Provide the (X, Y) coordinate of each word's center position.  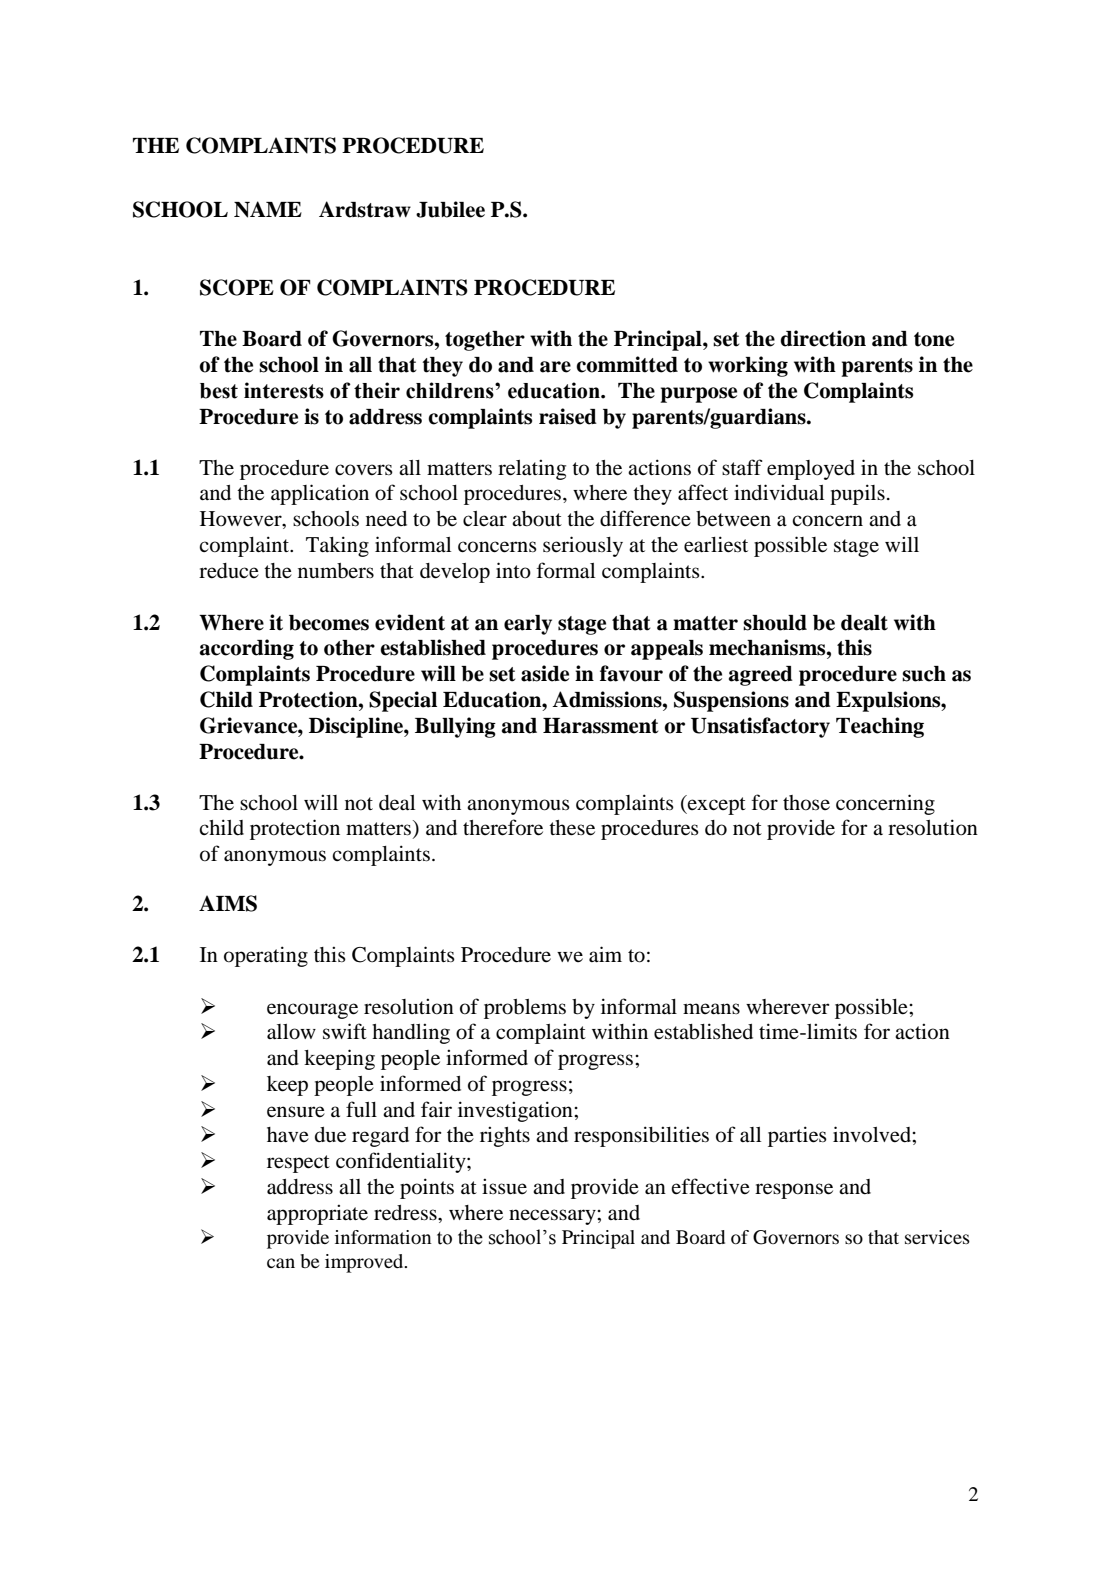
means (711, 1008)
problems (525, 1009)
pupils (857, 494)
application (320, 494)
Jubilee (450, 209)
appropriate (317, 1214)
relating (532, 469)
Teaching (880, 727)
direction (823, 338)
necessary (553, 1217)
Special (403, 701)
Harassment (600, 726)
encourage (312, 1011)
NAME (268, 209)
